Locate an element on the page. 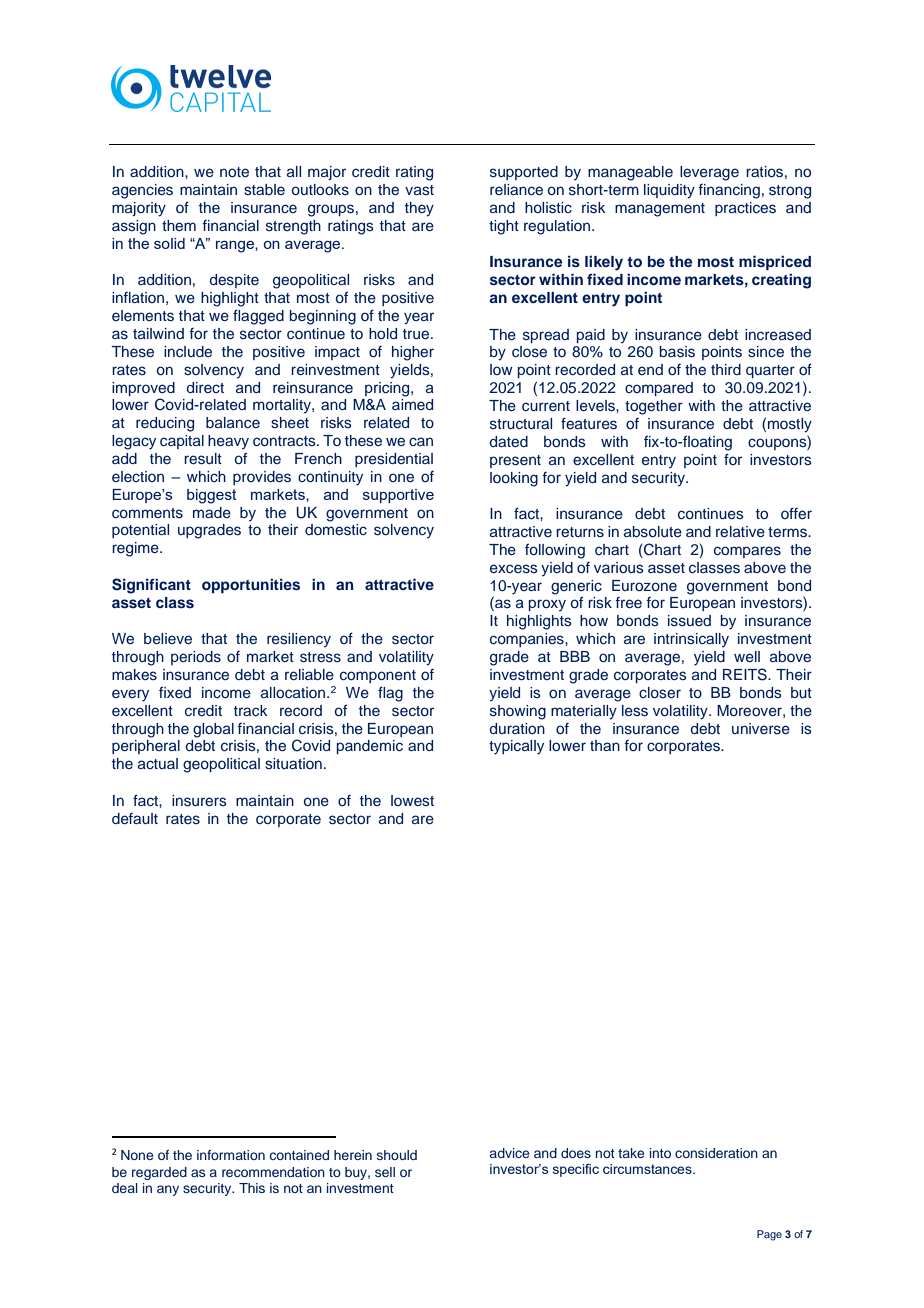  relative is located at coordinates (740, 531).
